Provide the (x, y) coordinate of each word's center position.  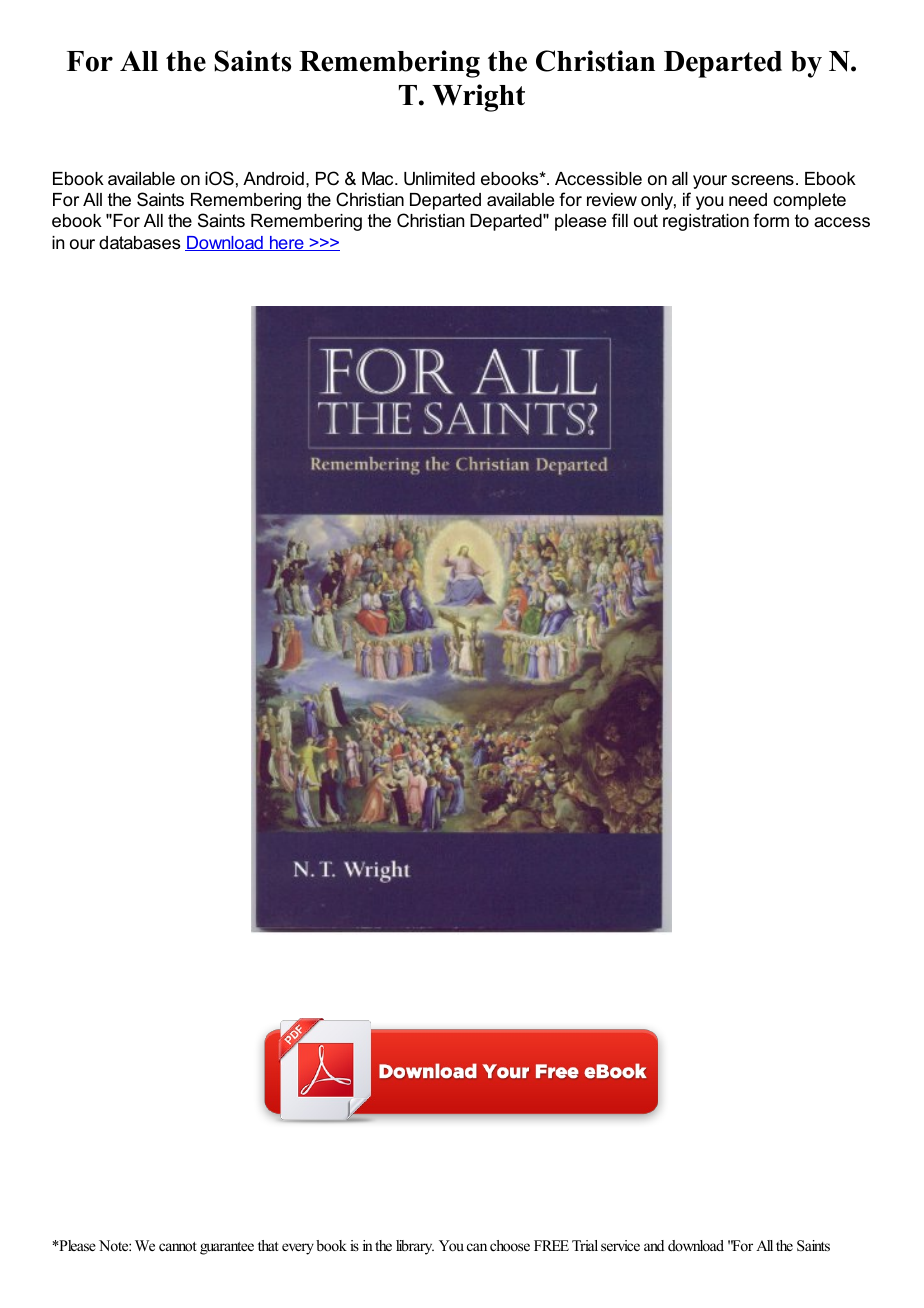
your (710, 182)
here (287, 243)
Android (273, 178)
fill (620, 220)
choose (510, 1245)
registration (706, 222)
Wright (478, 98)
